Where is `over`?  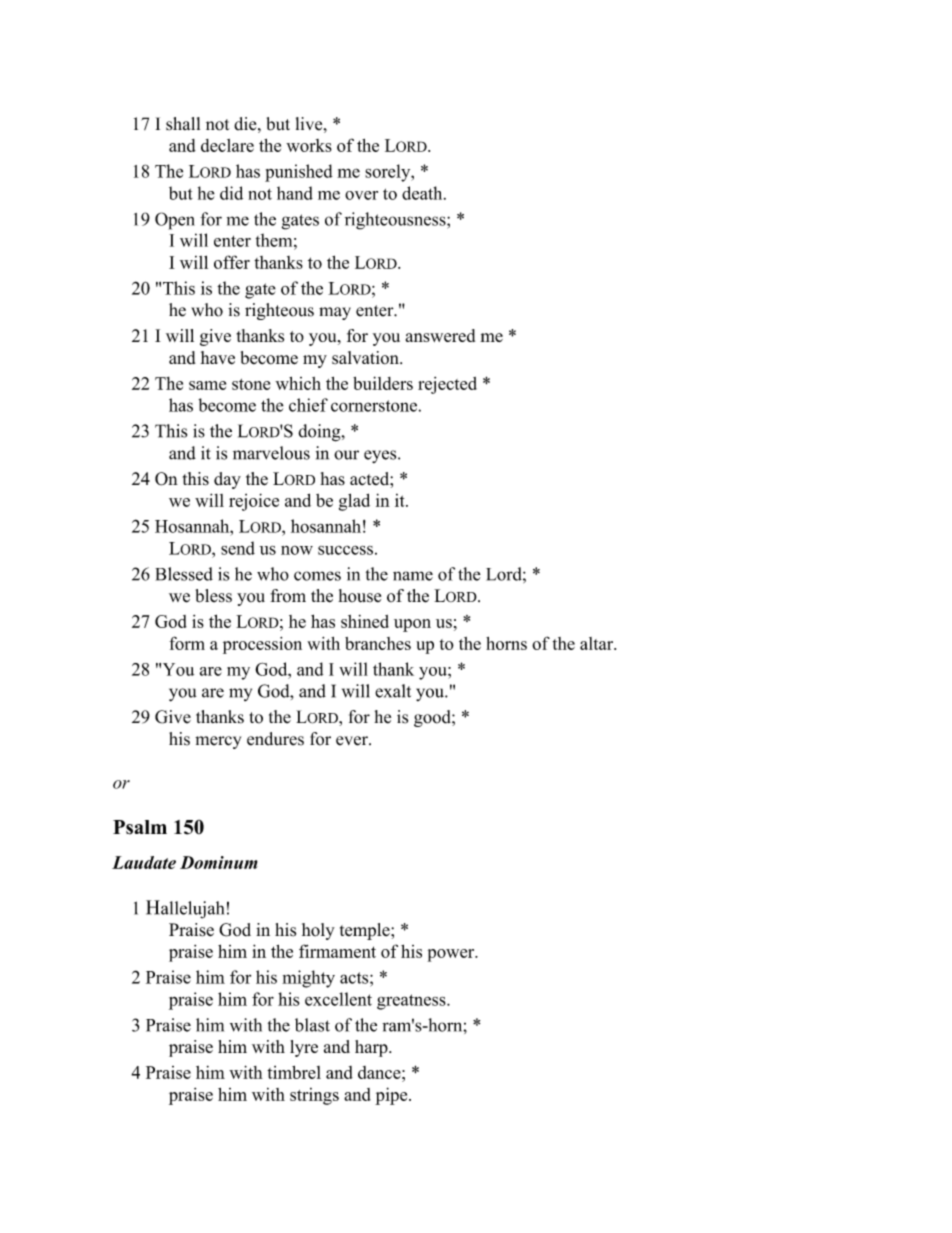
over is located at coordinates (361, 195).
